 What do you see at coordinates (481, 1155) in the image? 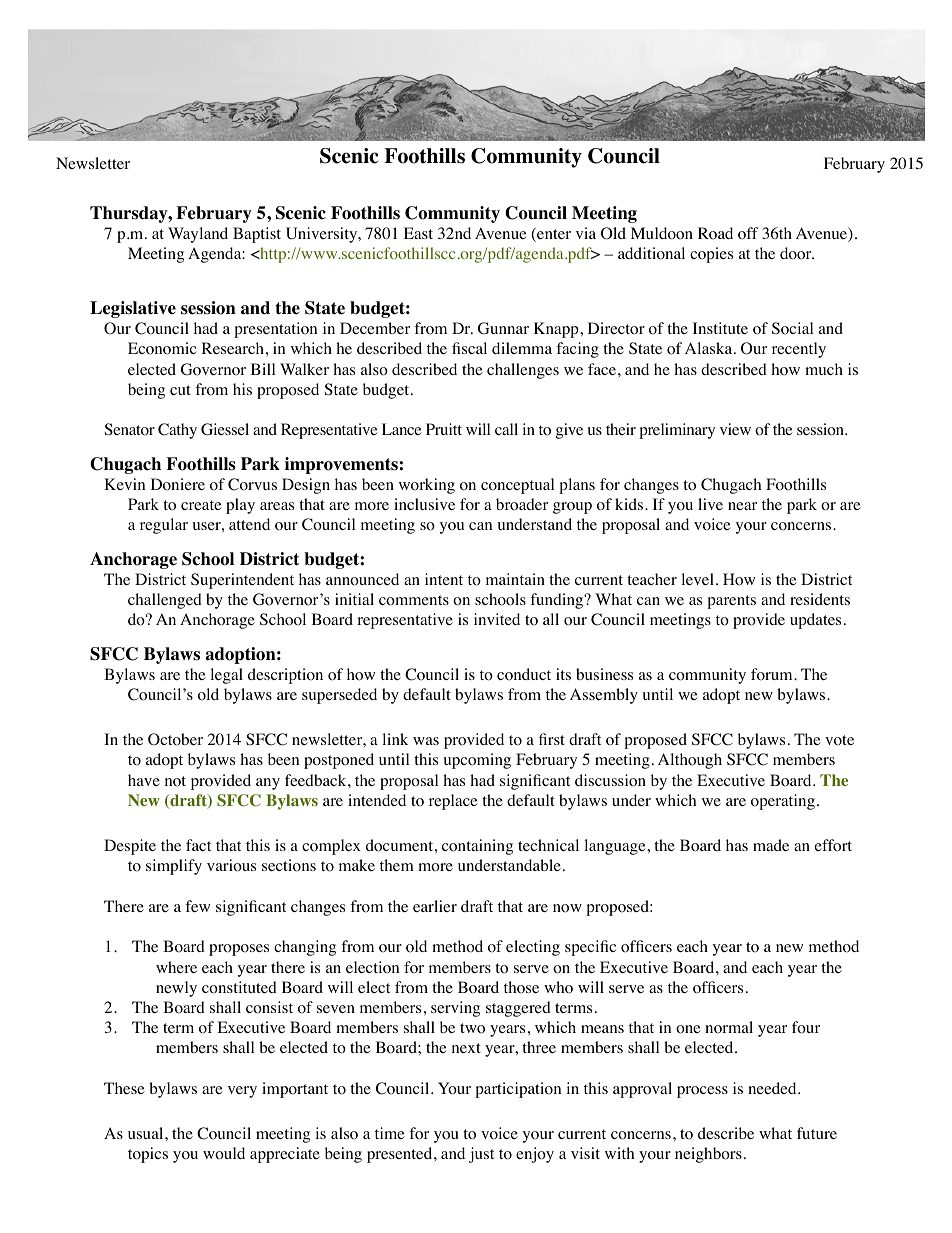
I see `just` at bounding box center [481, 1155].
